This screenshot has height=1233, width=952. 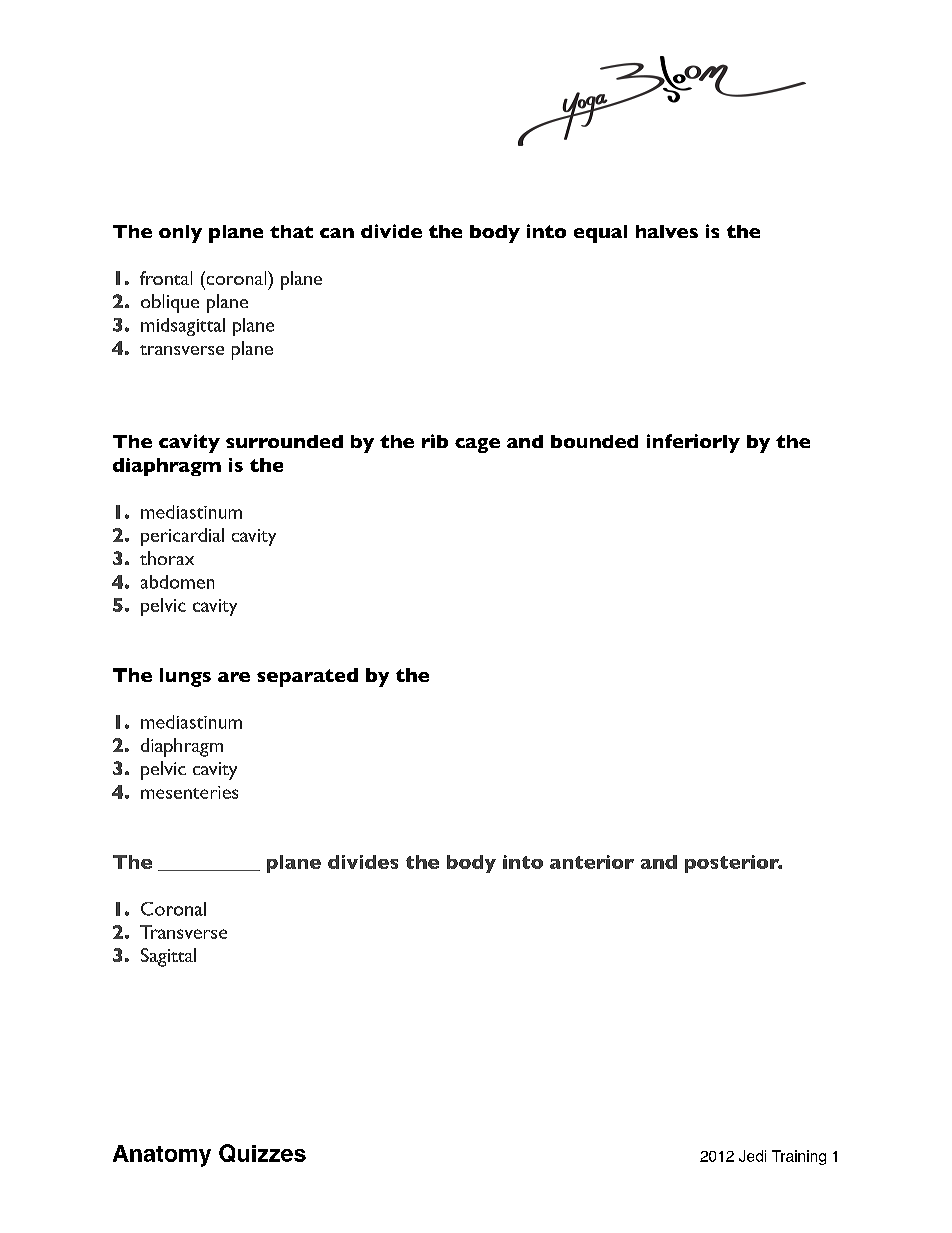 What do you see at coordinates (234, 677) in the screenshot?
I see `are` at bounding box center [234, 677].
